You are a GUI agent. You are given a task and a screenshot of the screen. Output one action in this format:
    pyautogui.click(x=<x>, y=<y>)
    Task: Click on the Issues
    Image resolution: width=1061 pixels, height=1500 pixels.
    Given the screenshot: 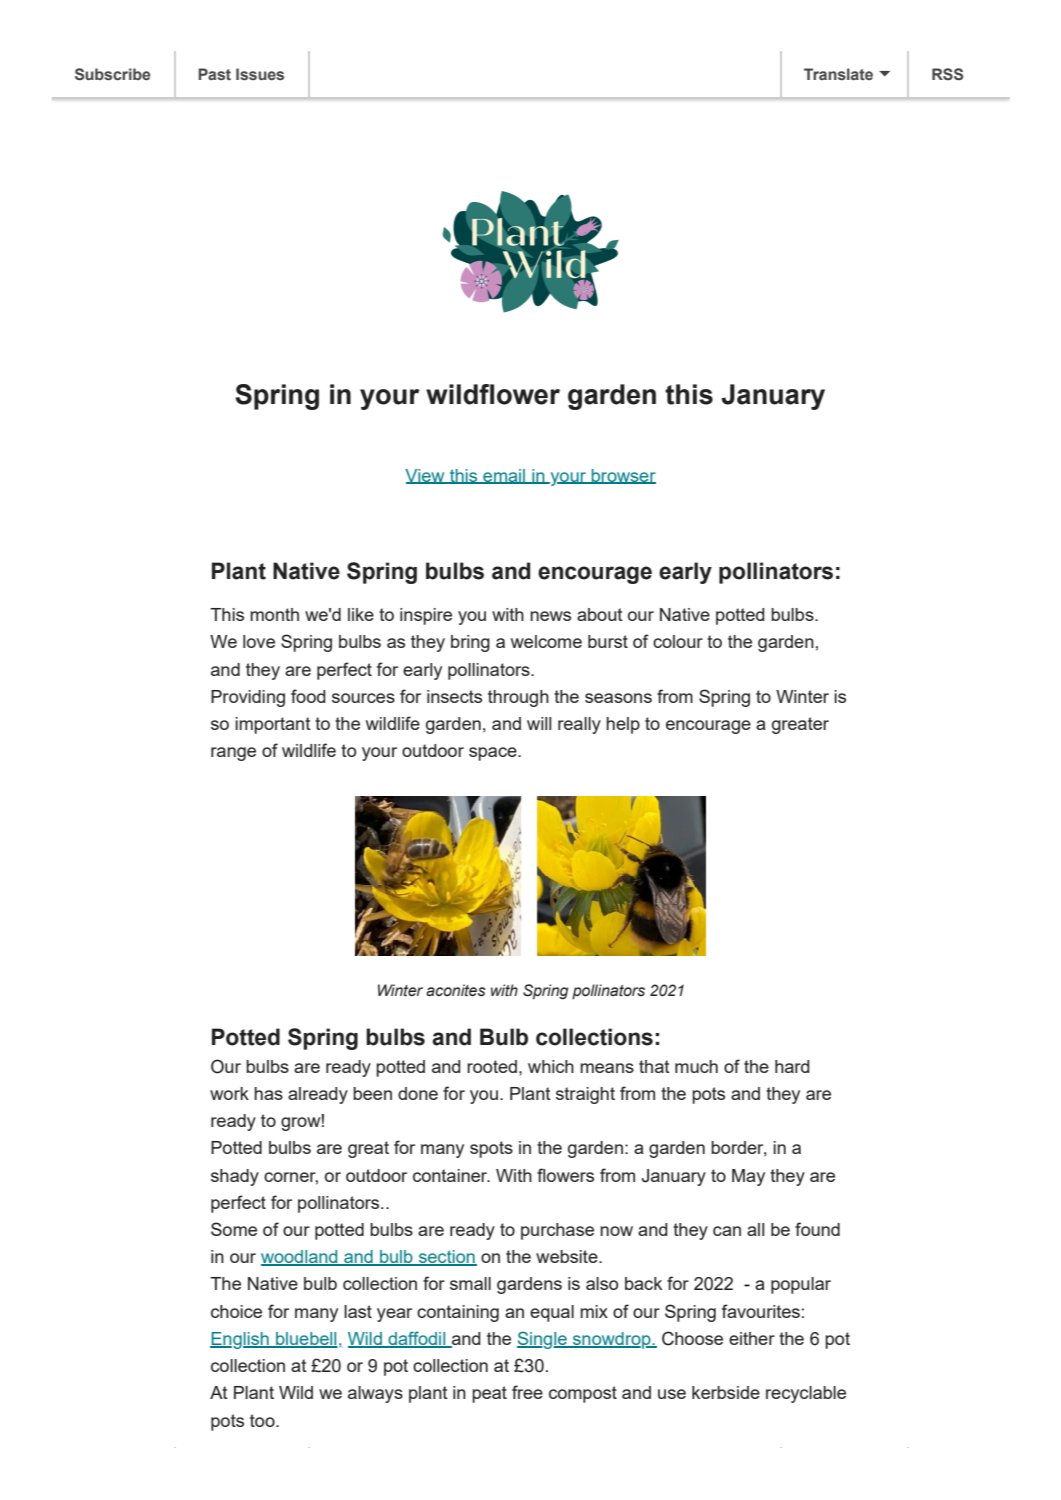 What is the action you would take?
    pyautogui.click(x=260, y=74)
